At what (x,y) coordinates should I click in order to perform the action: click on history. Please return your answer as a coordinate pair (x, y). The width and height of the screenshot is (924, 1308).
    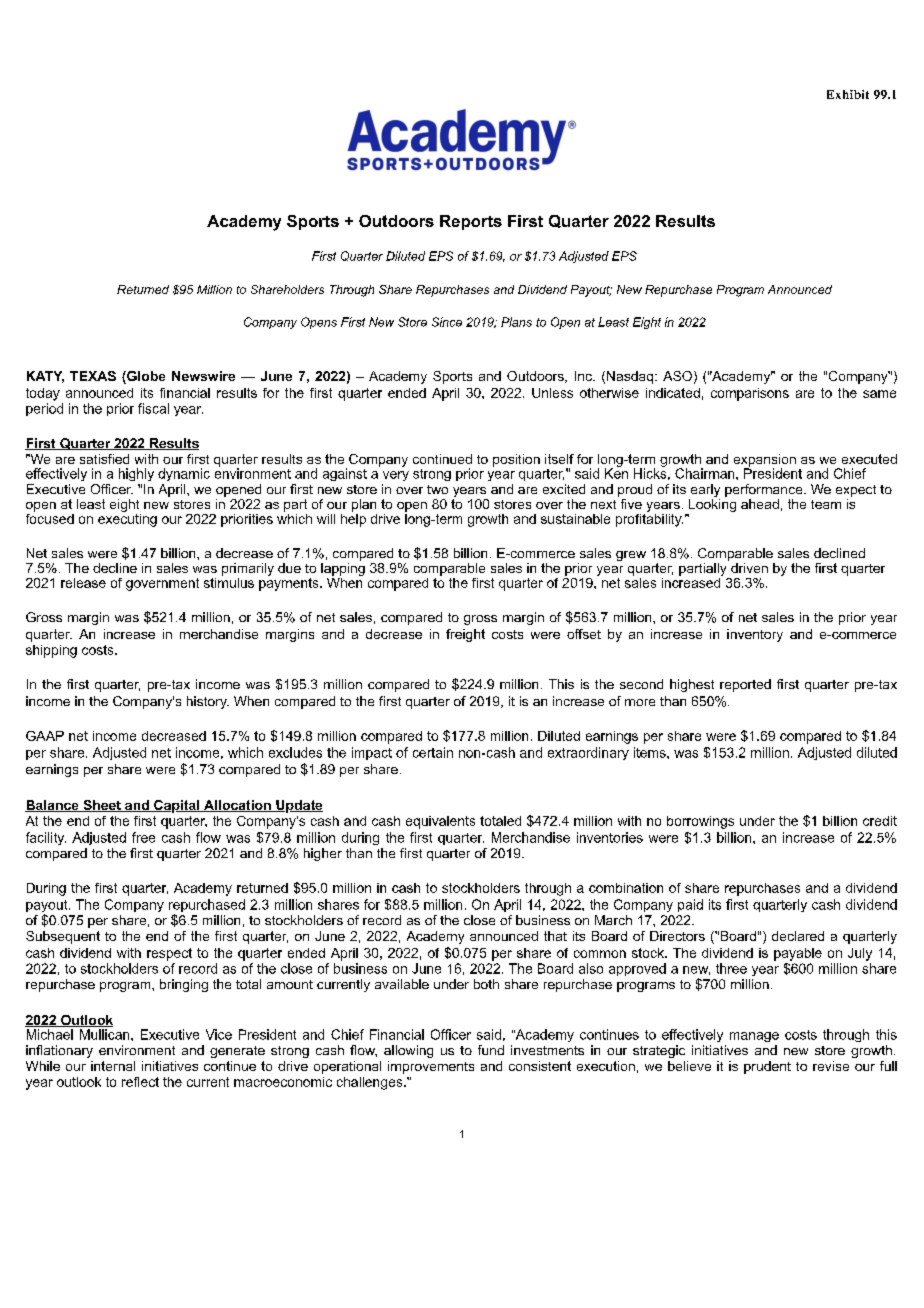
    Looking at the image, I should click on (208, 702).
